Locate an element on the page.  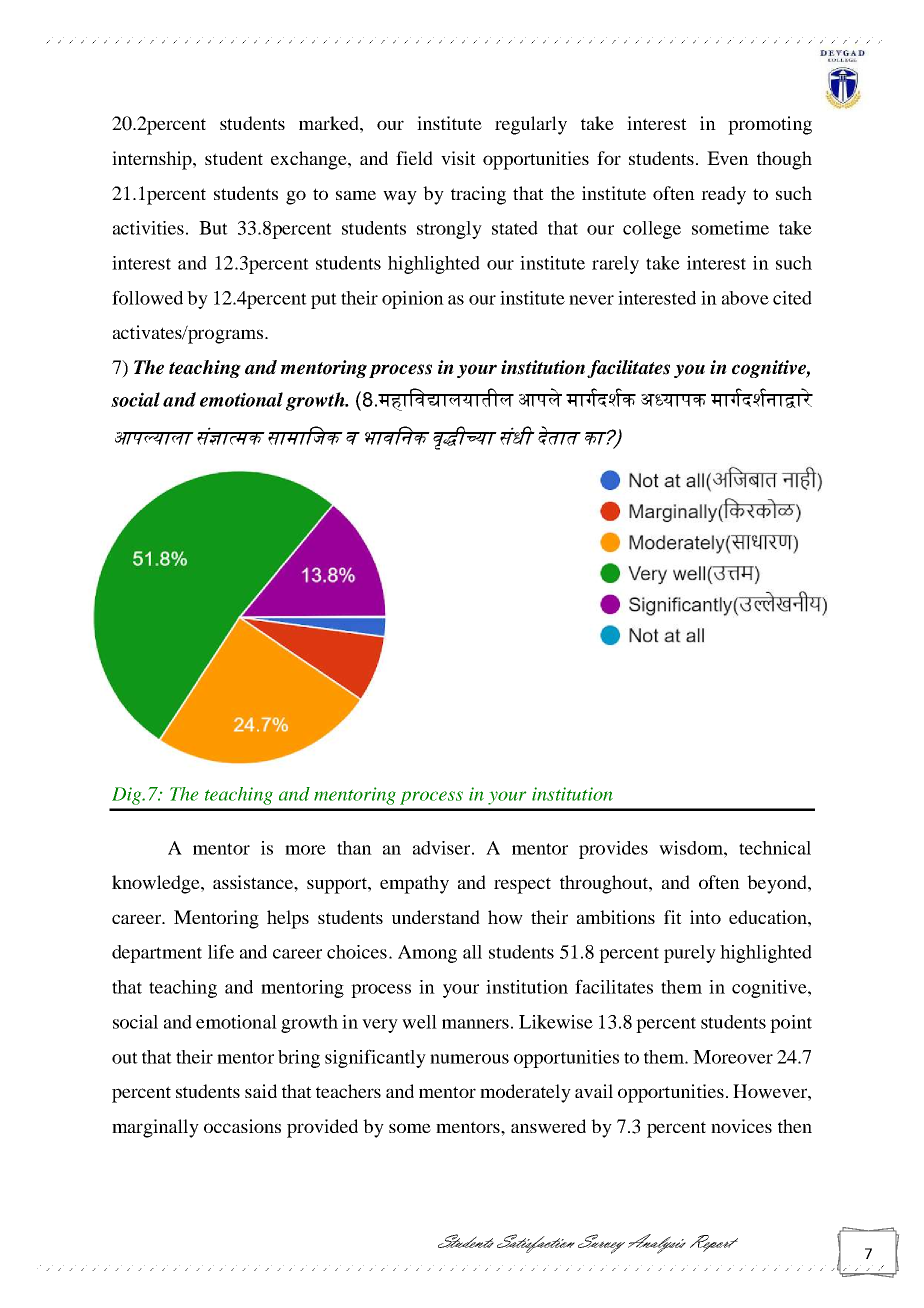
internship is located at coordinates (153, 160).
